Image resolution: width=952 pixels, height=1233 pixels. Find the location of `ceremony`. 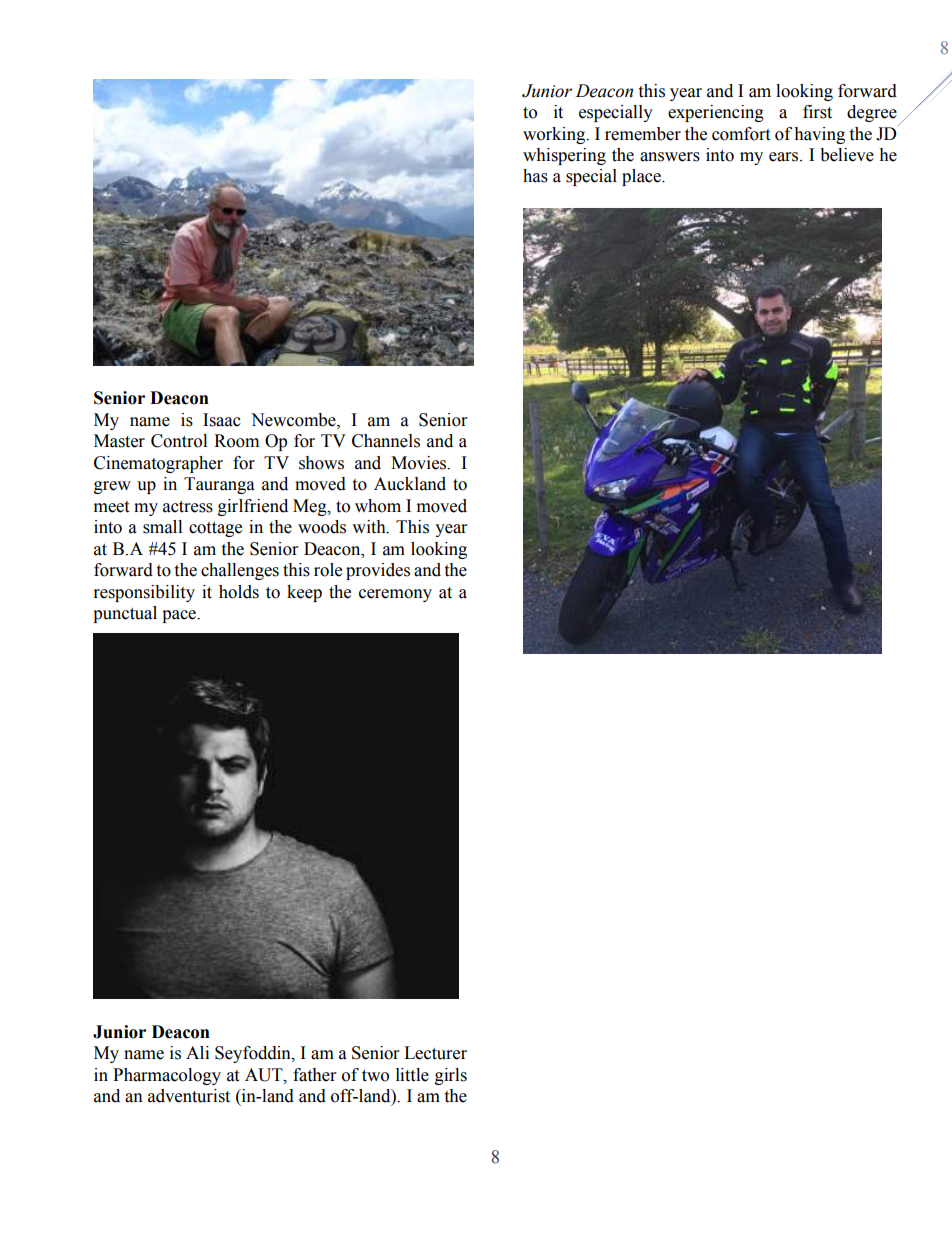

ceremony is located at coordinates (395, 595).
